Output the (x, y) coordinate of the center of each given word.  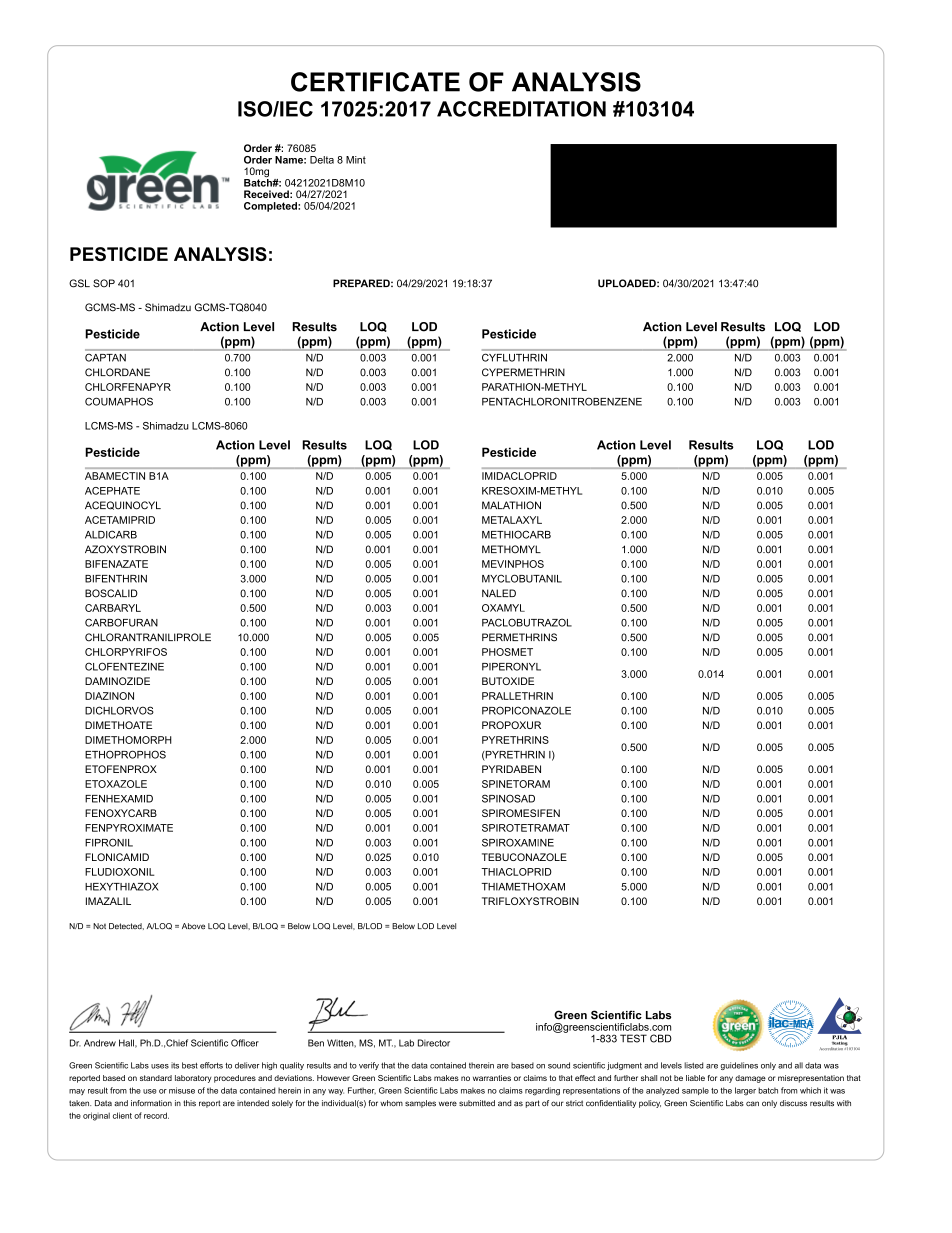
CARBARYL (113, 608)
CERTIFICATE (375, 82)
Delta (322, 160)
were (448, 1104)
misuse (182, 1090)
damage (750, 1079)
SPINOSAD (508, 798)
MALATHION (511, 505)
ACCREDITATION (521, 109)
